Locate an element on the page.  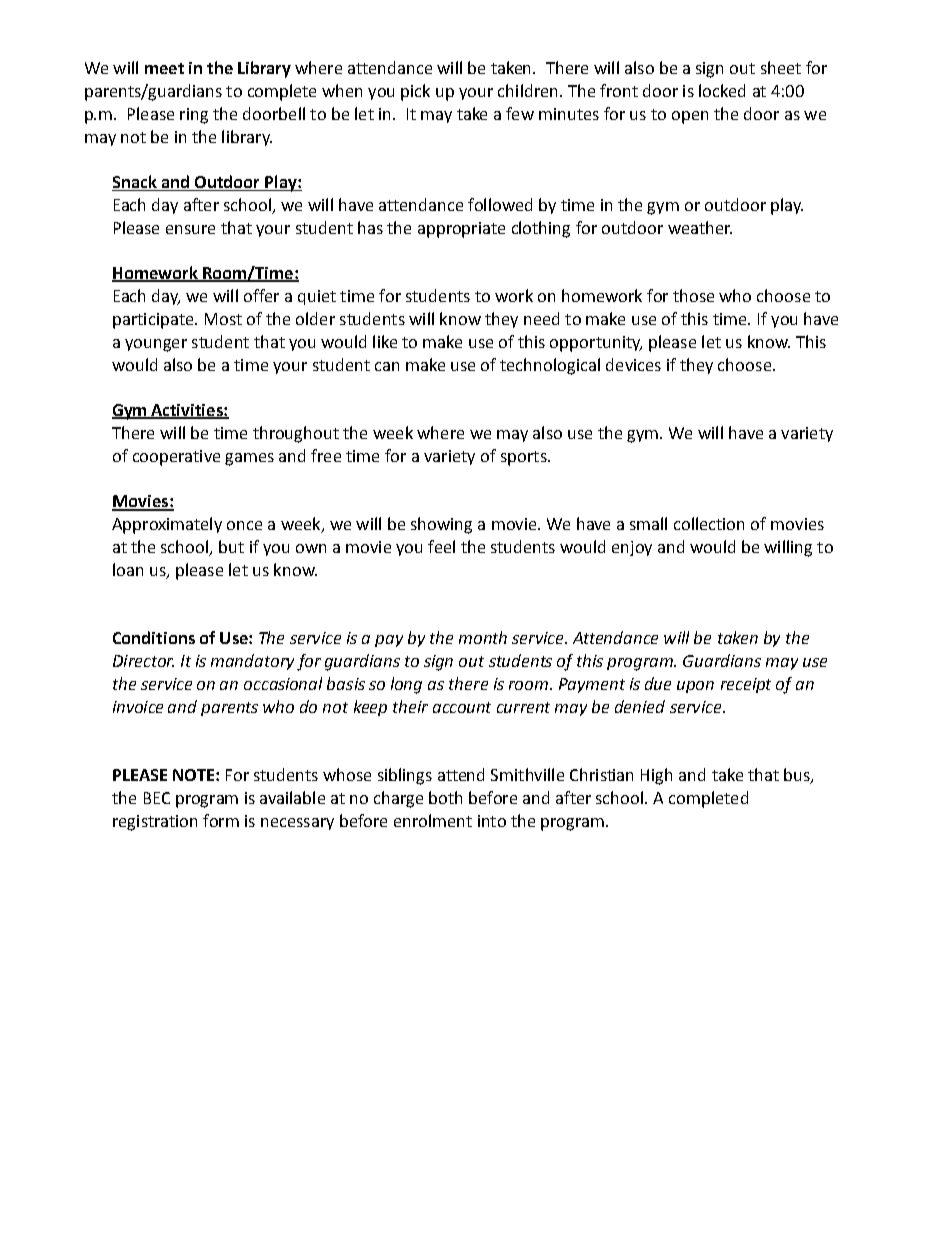
ring is located at coordinates (194, 116).
